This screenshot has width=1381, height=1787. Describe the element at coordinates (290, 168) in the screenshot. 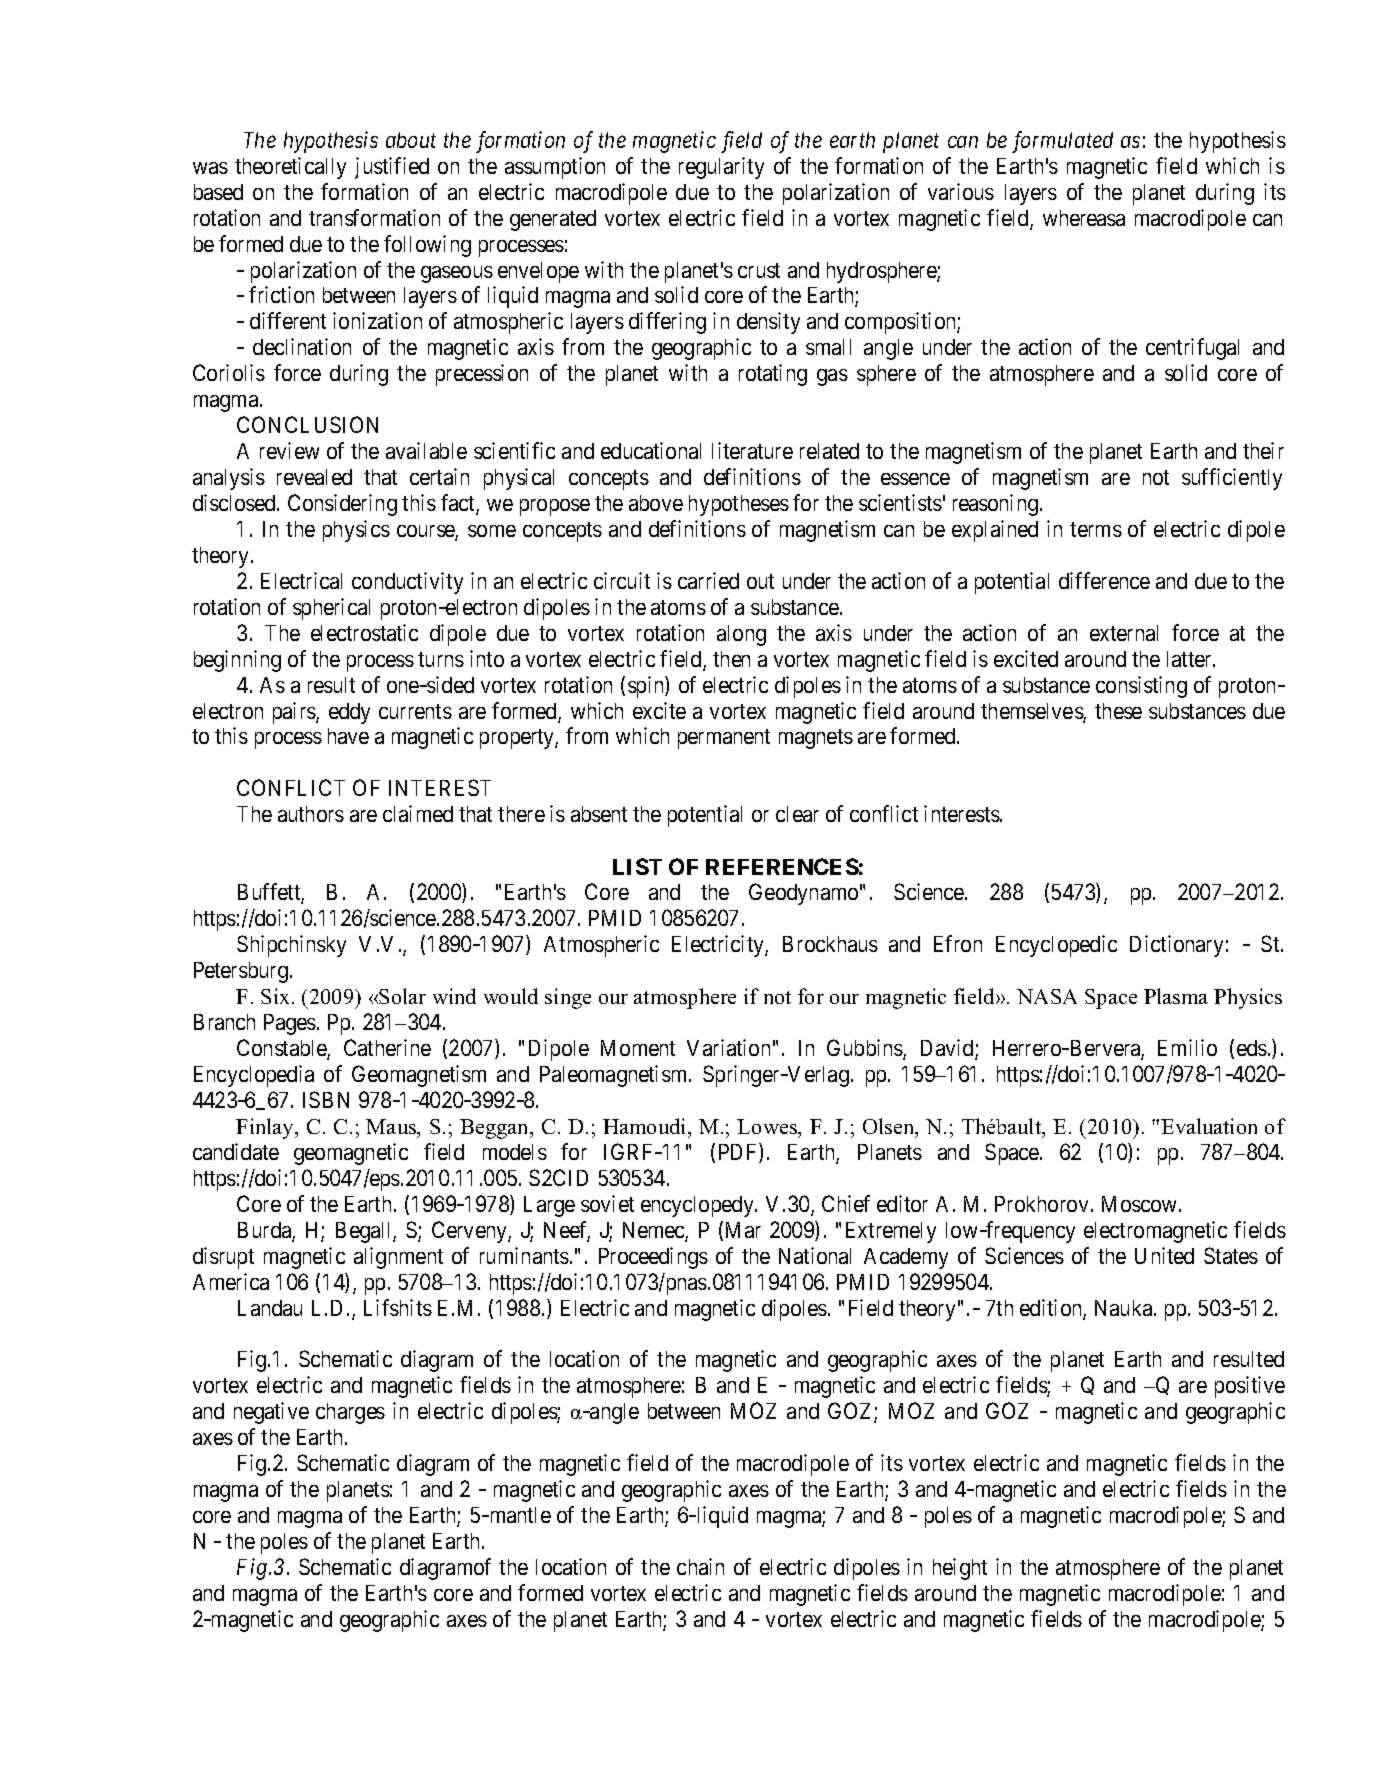

I see `theoretically` at that location.
